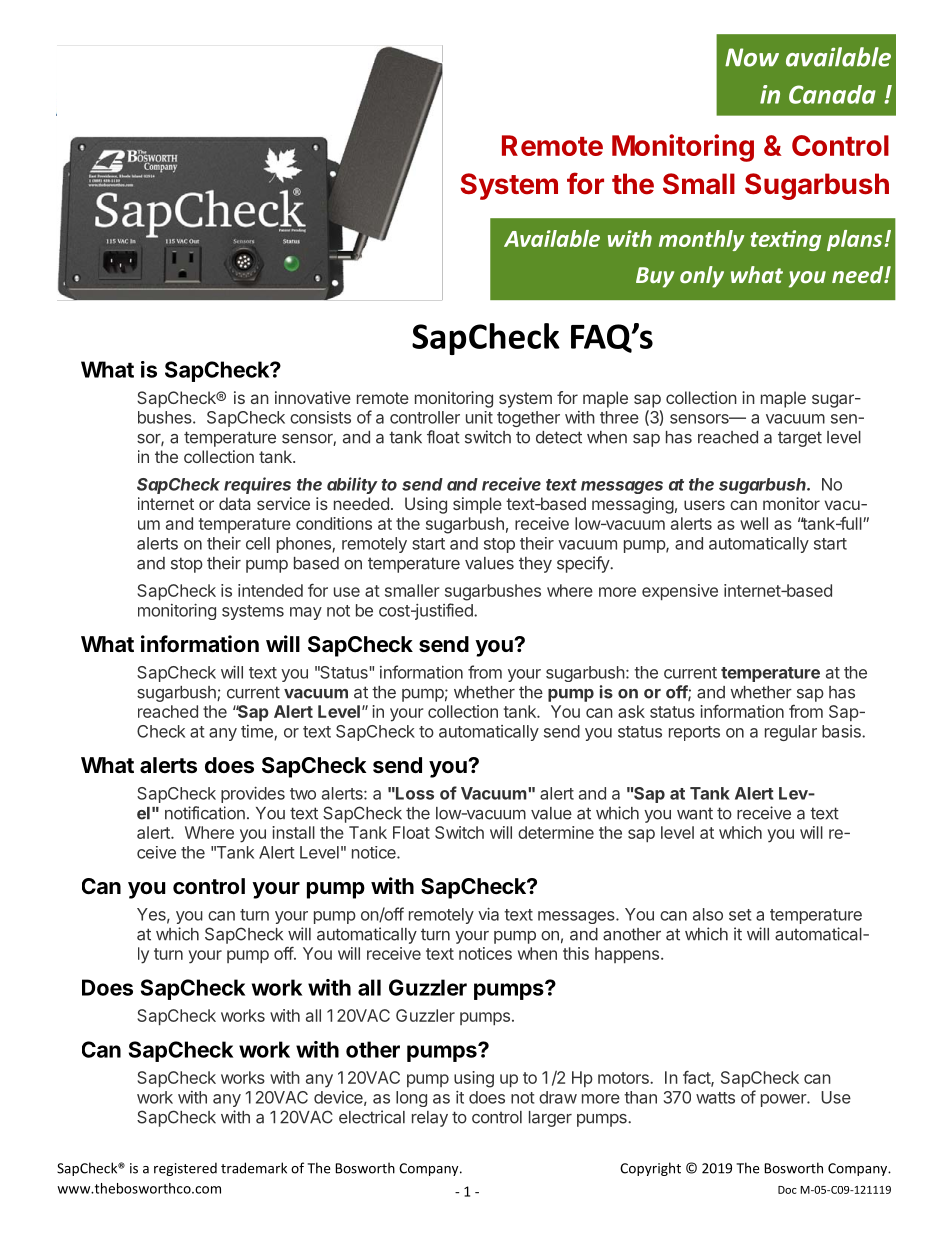 The width and height of the screenshot is (952, 1233). Describe the element at coordinates (528, 419) in the screenshot. I see `together` at that location.
